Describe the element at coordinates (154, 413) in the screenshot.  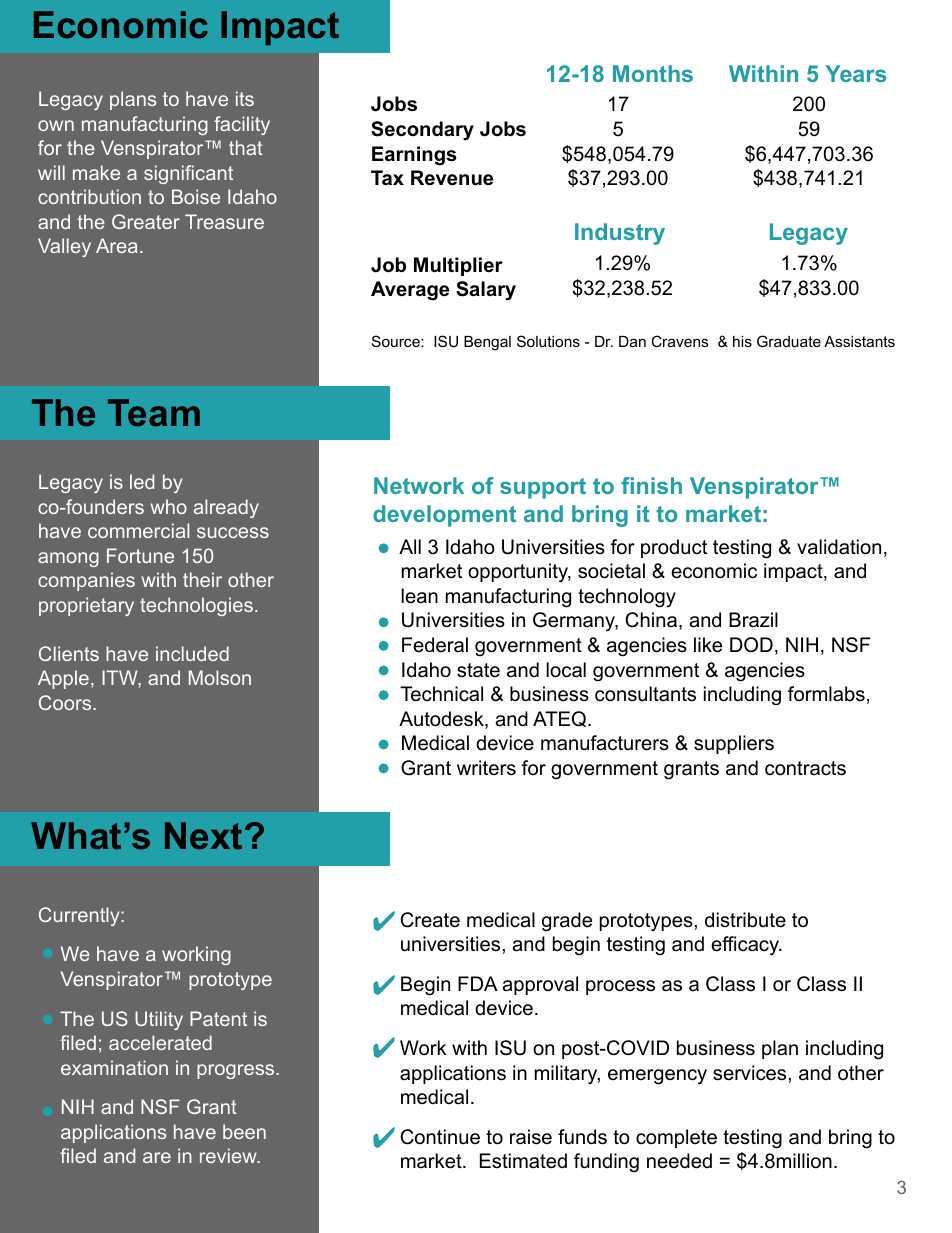
I see `Team` at that location.
